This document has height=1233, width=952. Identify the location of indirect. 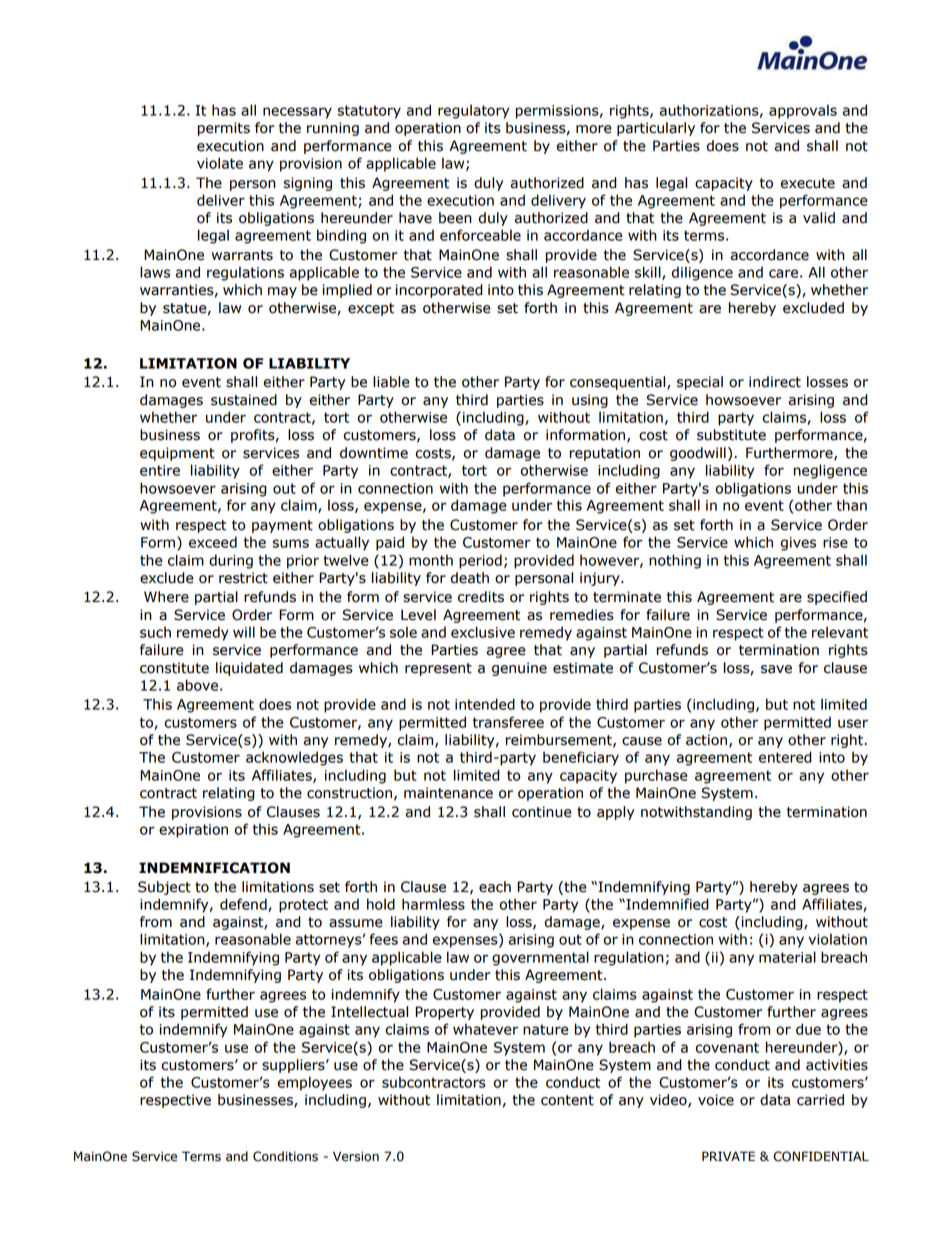
(775, 382).
